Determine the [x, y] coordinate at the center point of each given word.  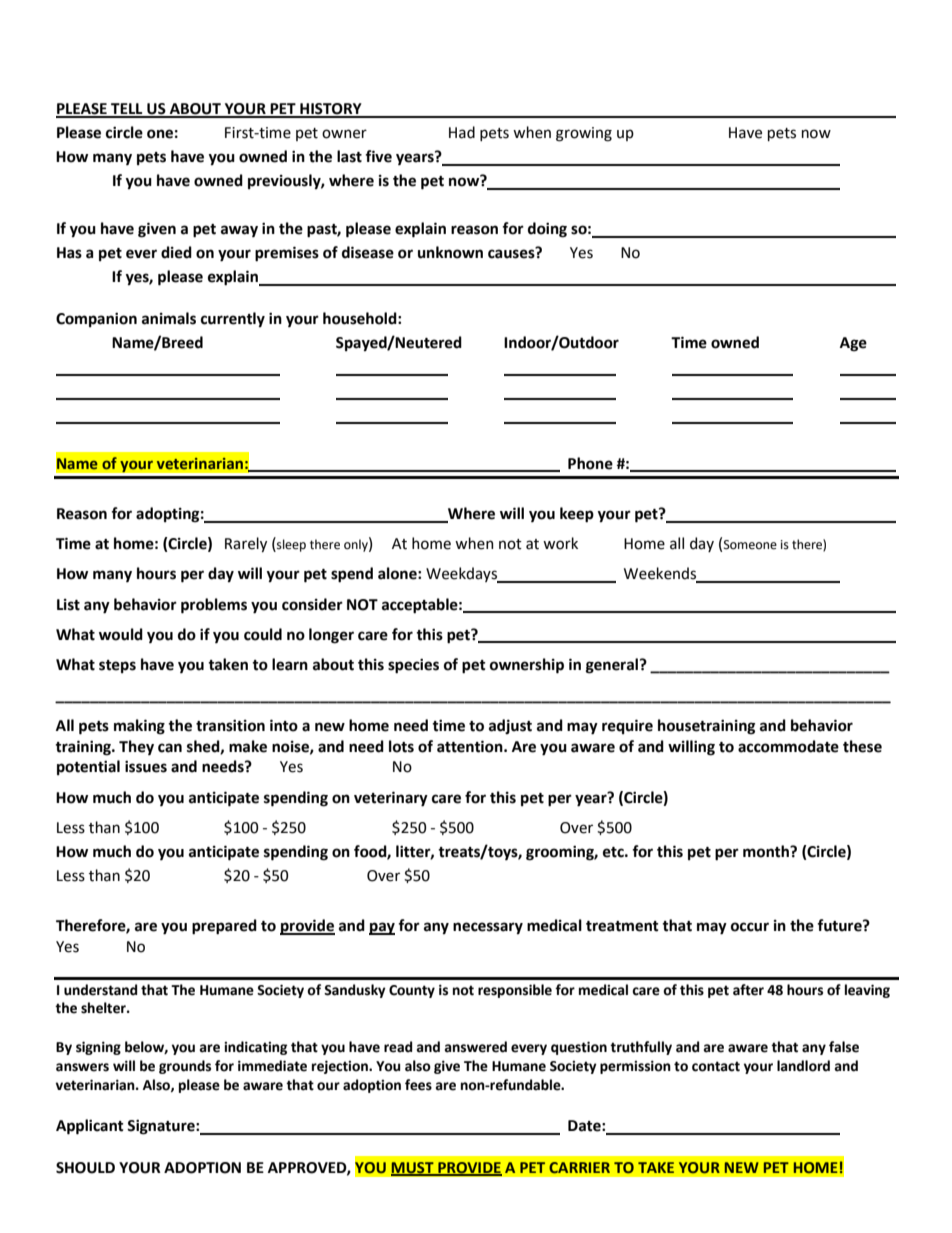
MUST [413, 1168]
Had [462, 132]
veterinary [391, 799]
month [767, 851]
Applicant [90, 1127]
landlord [803, 1066]
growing [584, 134]
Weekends [661, 574]
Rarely [246, 544]
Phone [590, 463]
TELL [127, 110]
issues [146, 767]
